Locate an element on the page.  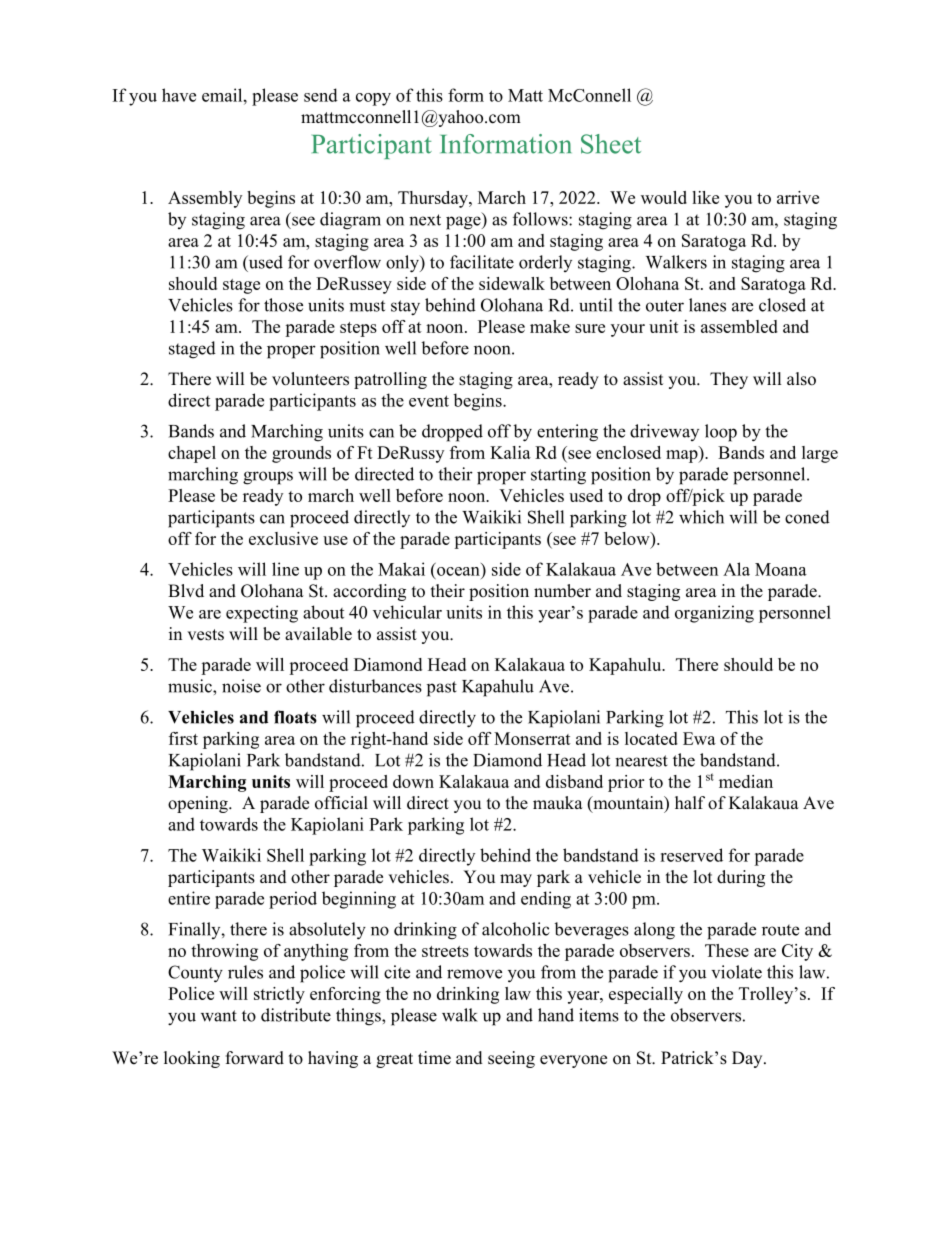
loop is located at coordinates (721, 433).
